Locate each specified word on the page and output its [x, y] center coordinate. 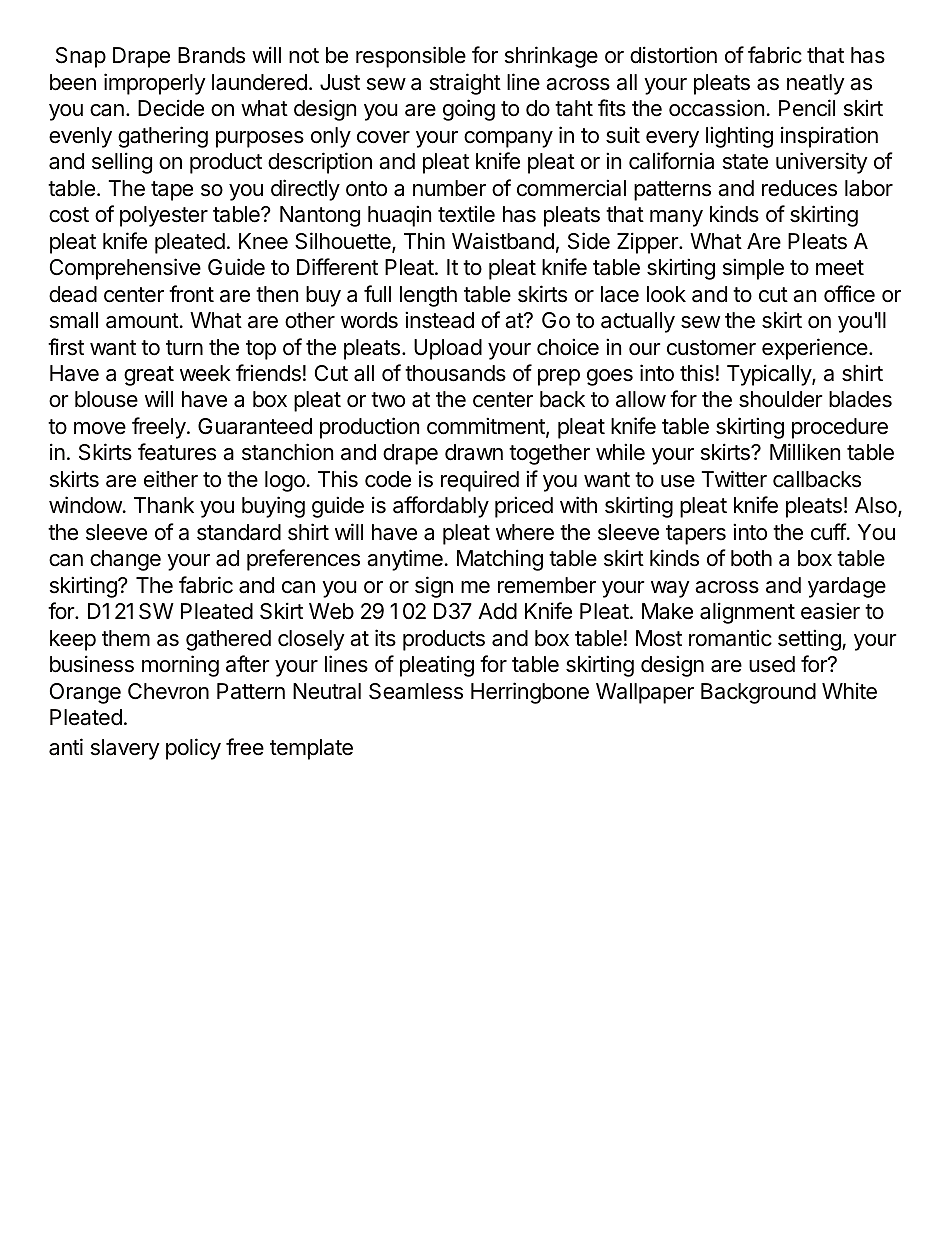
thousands [455, 373]
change [125, 560]
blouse [106, 399]
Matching [500, 560]
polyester [164, 216]
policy [193, 749]
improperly [155, 84]
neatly [816, 84]
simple [753, 269]
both [751, 558]
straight [465, 84]
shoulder [781, 399]
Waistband [503, 241]
